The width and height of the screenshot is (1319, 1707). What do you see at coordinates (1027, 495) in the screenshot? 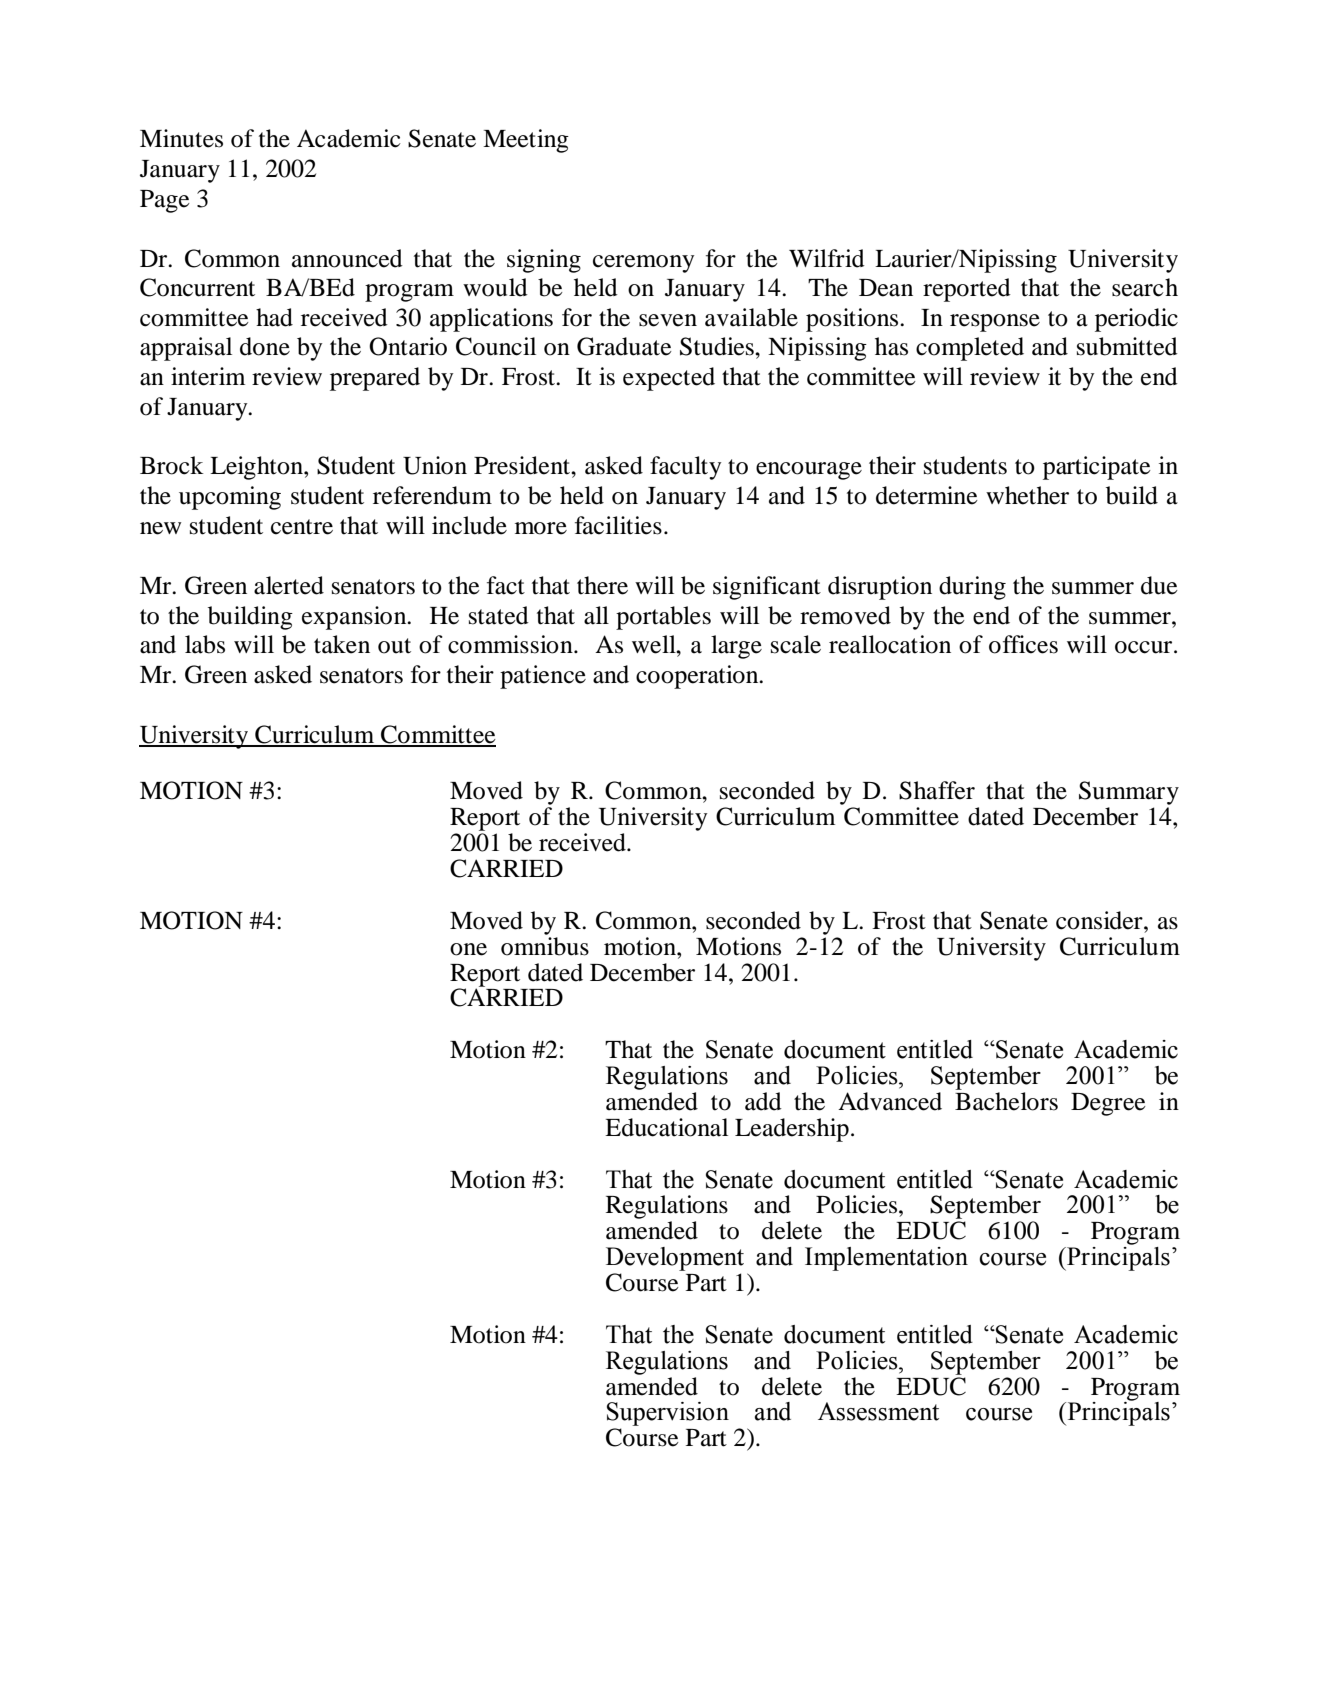
I see `whether` at bounding box center [1027, 495].
